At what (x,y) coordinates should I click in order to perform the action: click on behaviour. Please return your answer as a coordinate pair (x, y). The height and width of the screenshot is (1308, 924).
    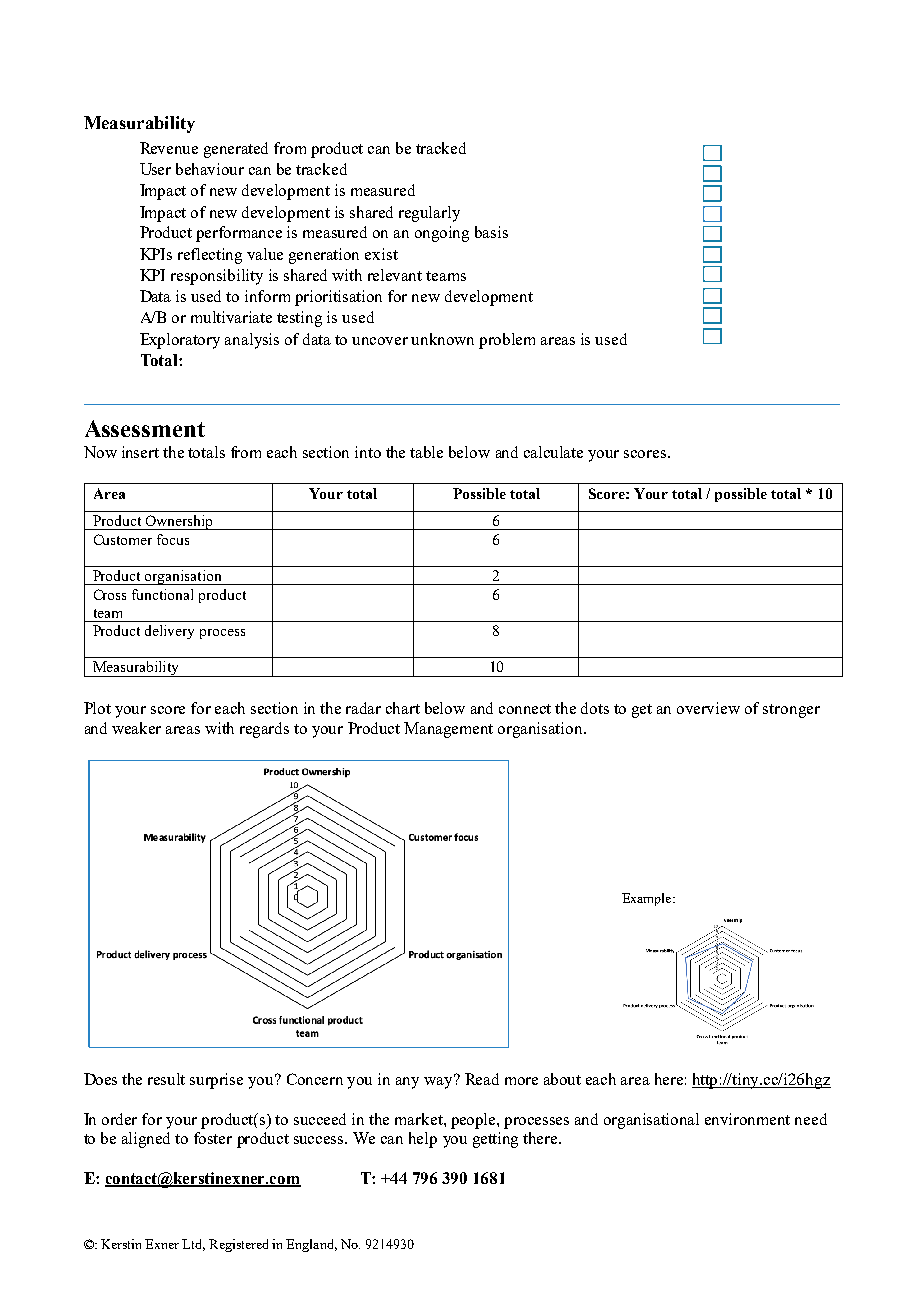
    Looking at the image, I should click on (210, 169).
